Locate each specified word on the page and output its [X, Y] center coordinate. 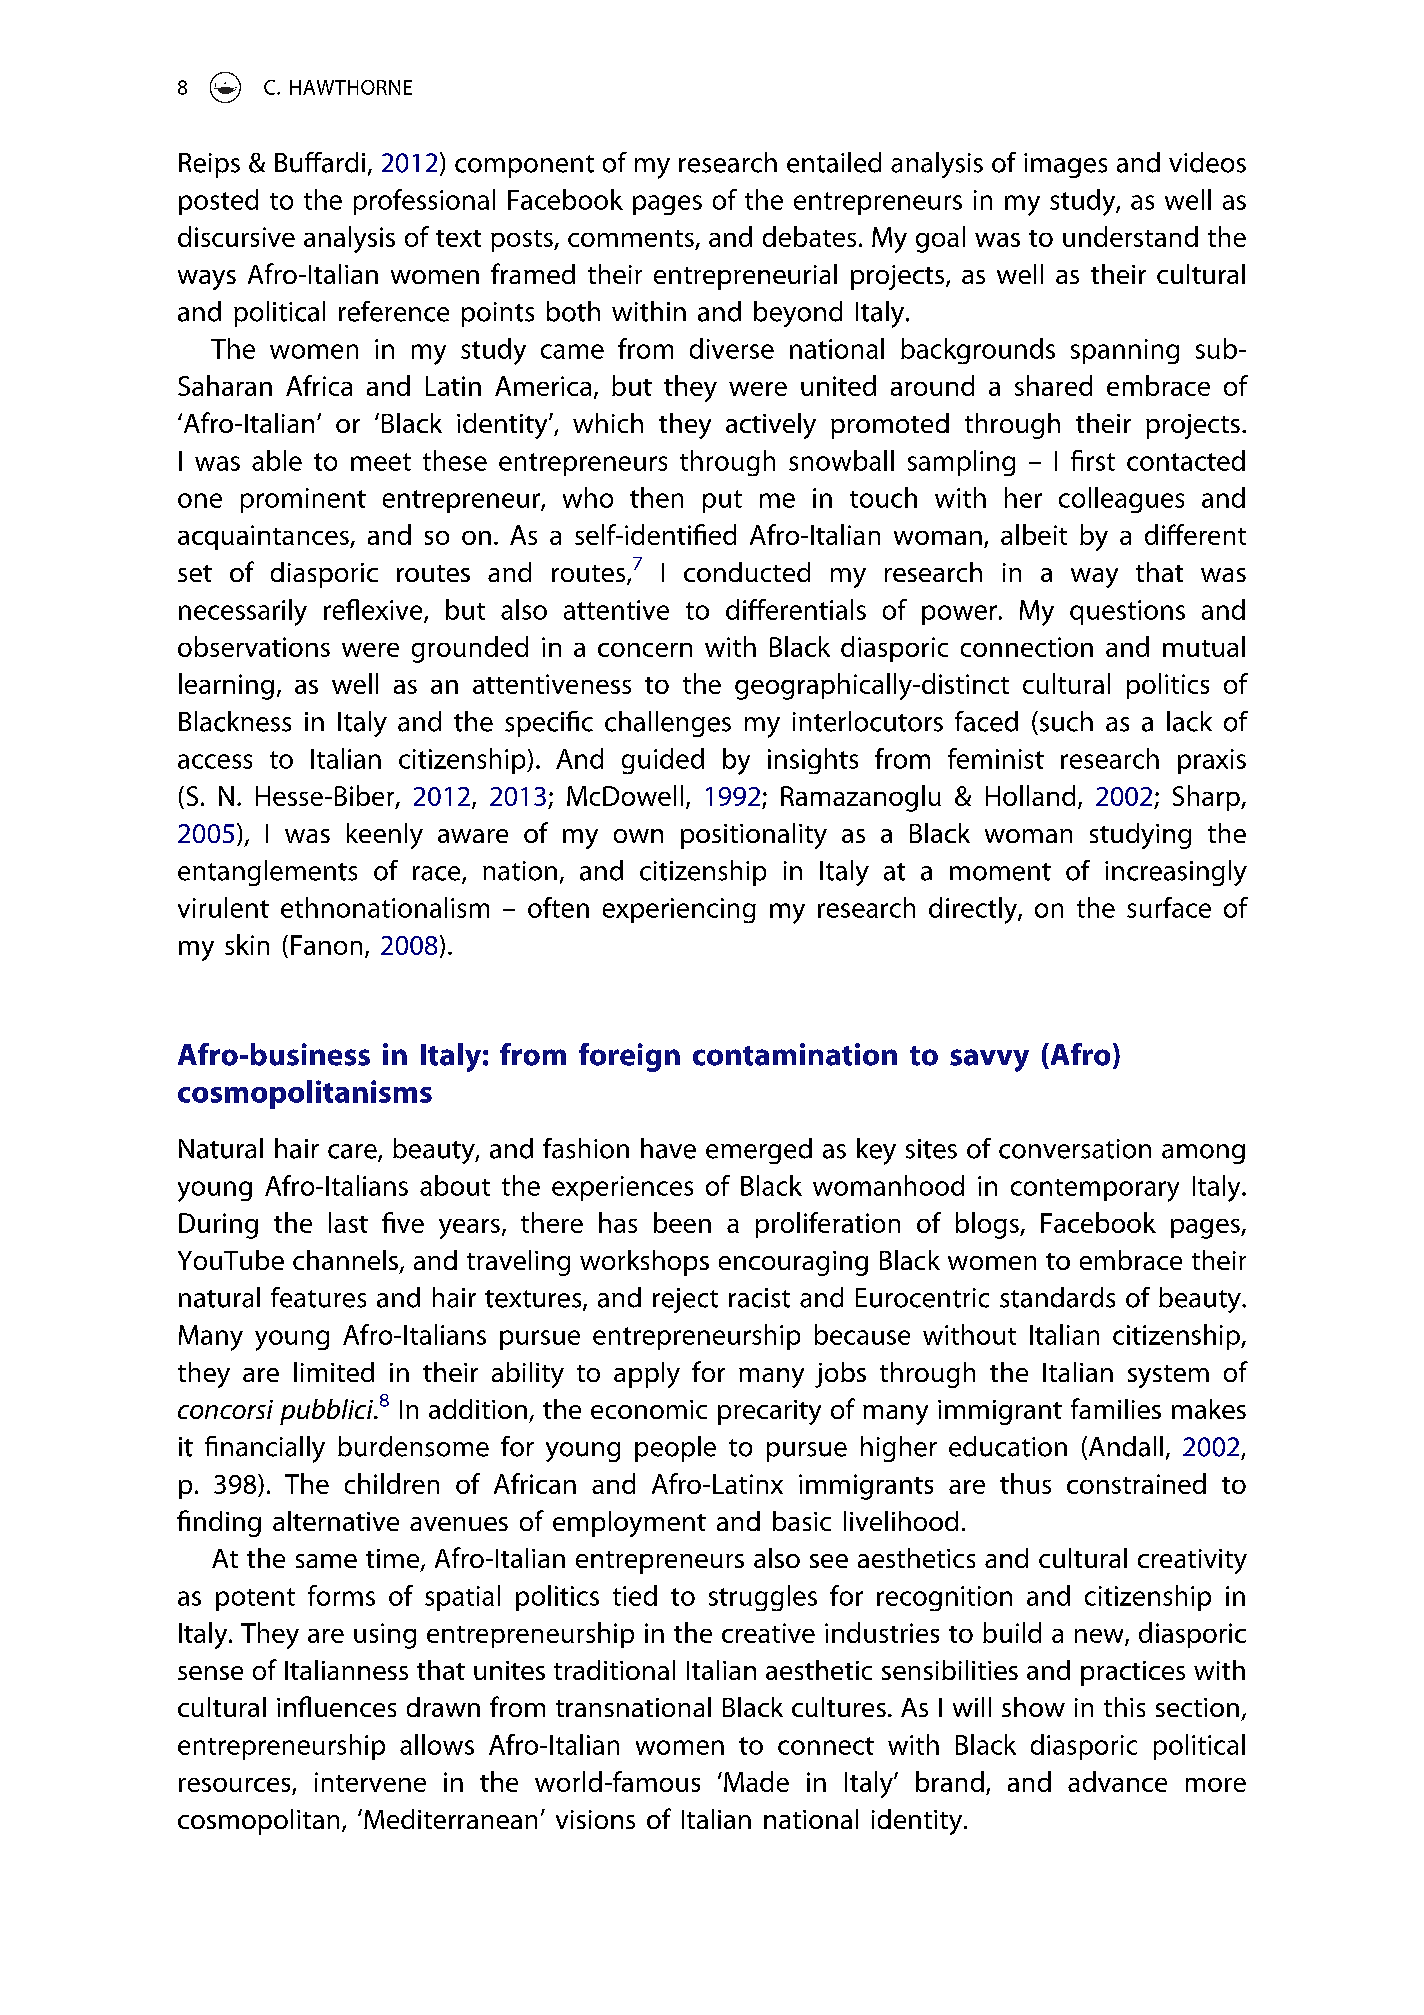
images [1065, 165]
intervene [370, 1782]
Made [756, 1781]
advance [1117, 1781]
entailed [834, 162]
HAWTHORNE [351, 87]
